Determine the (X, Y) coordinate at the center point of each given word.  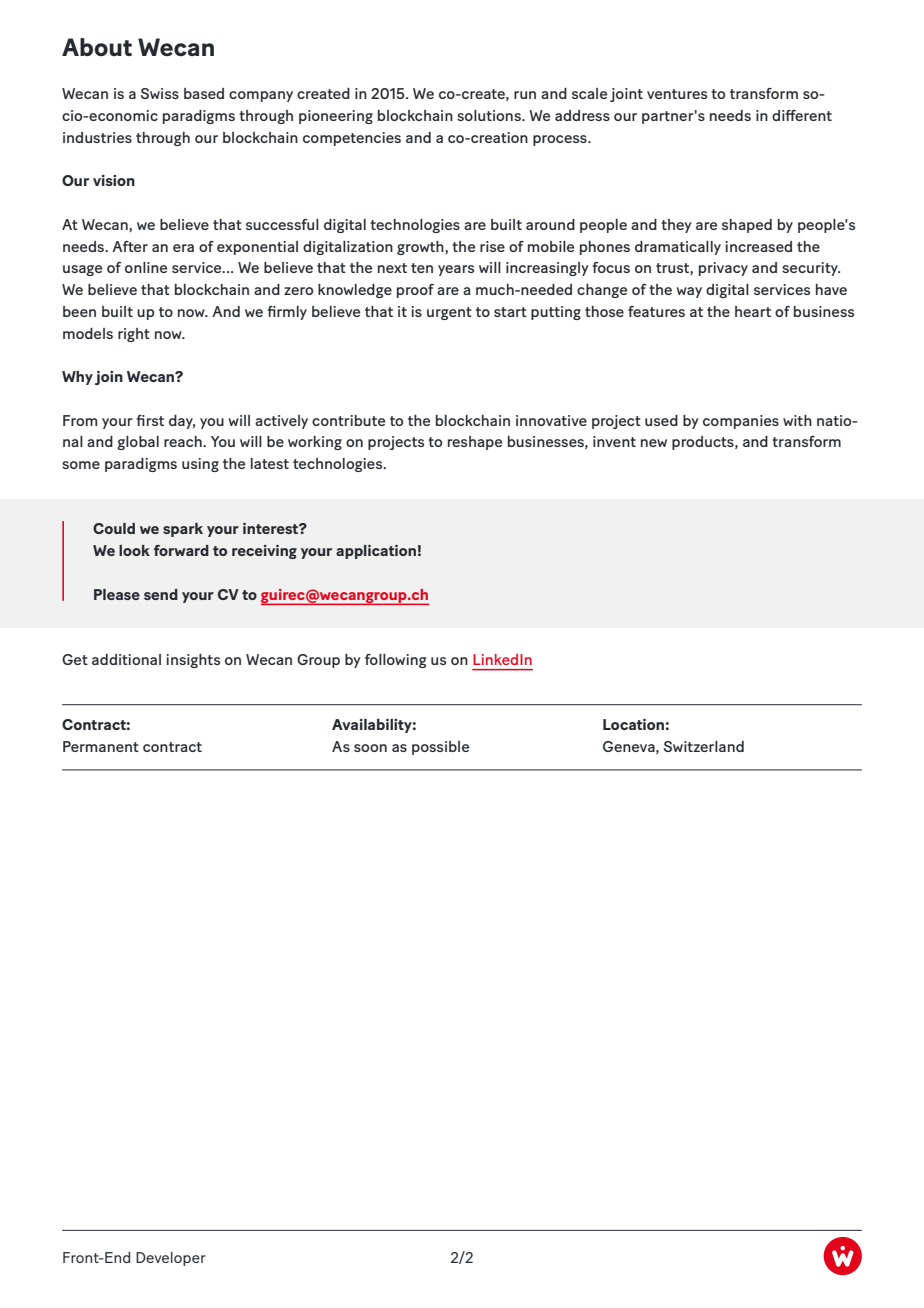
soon (370, 748)
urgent (449, 313)
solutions (490, 115)
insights (193, 661)
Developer (171, 1259)
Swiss (160, 93)
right (134, 335)
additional (126, 659)
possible (440, 748)
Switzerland (704, 746)
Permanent (101, 746)
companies (741, 422)
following (396, 661)
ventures (677, 94)
